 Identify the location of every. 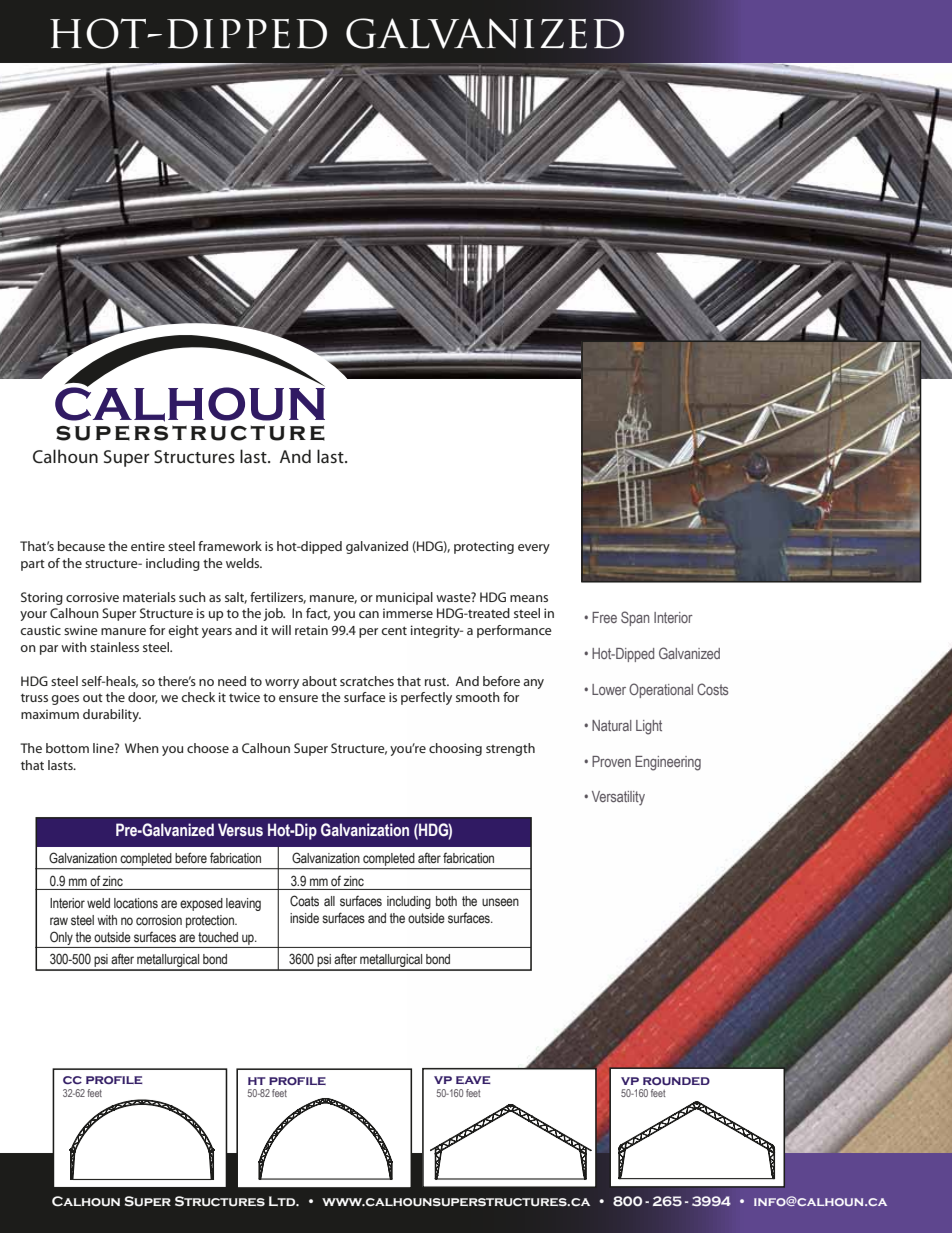
(534, 549).
